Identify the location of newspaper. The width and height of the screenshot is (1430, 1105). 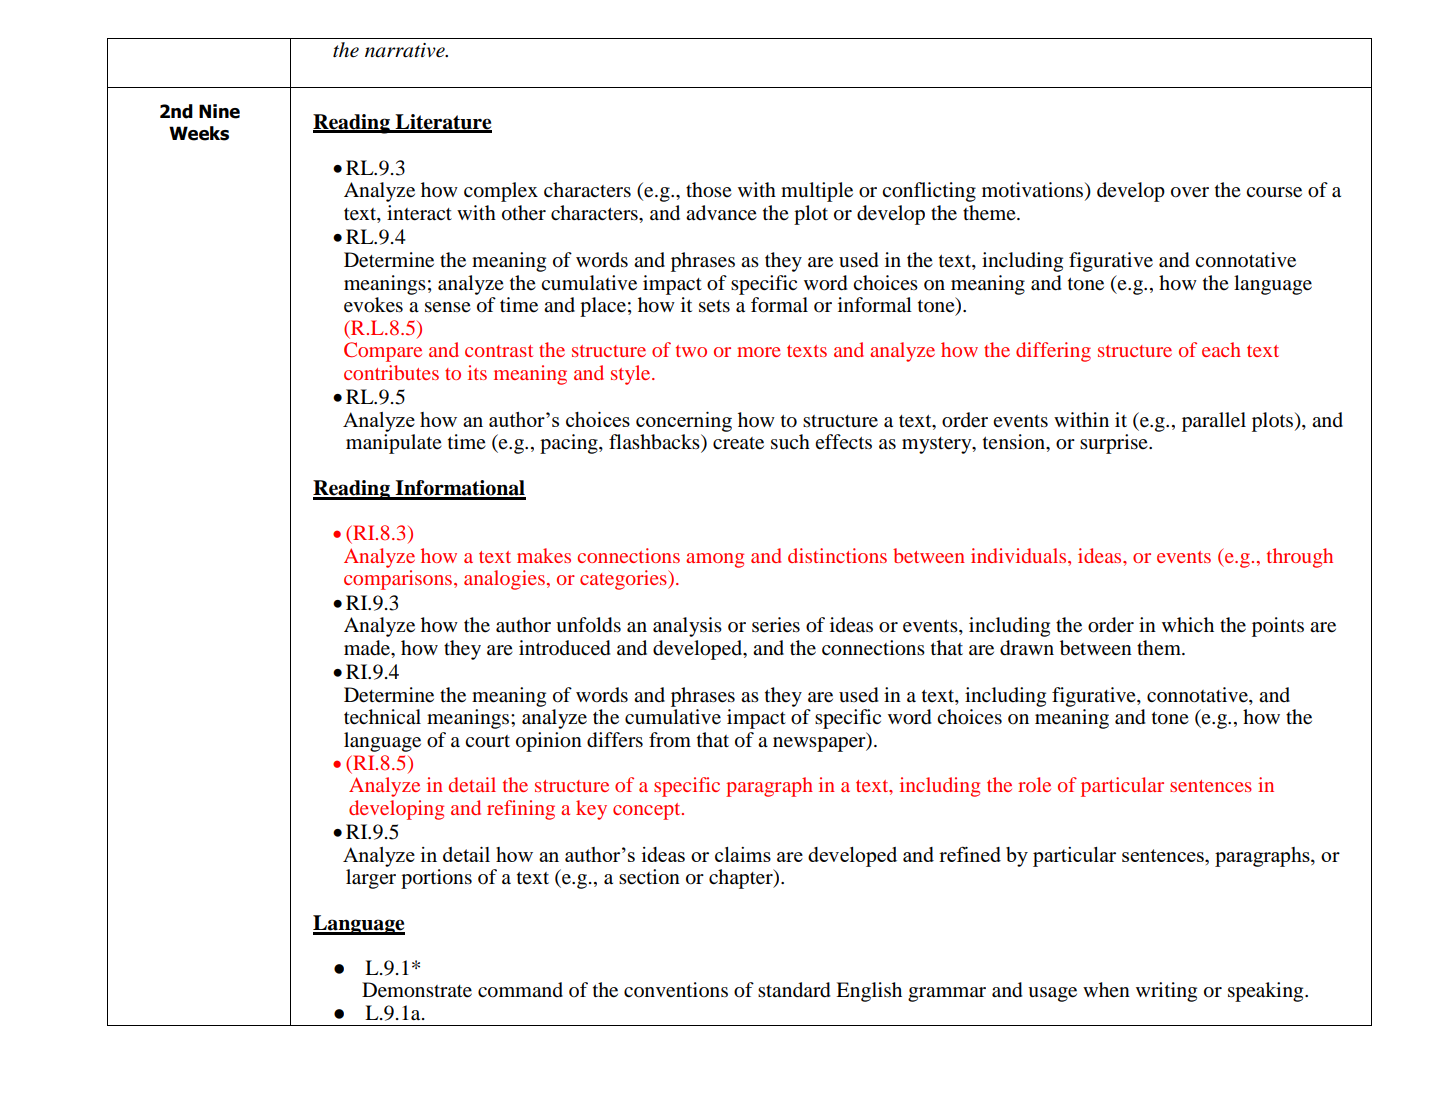
(820, 744).
